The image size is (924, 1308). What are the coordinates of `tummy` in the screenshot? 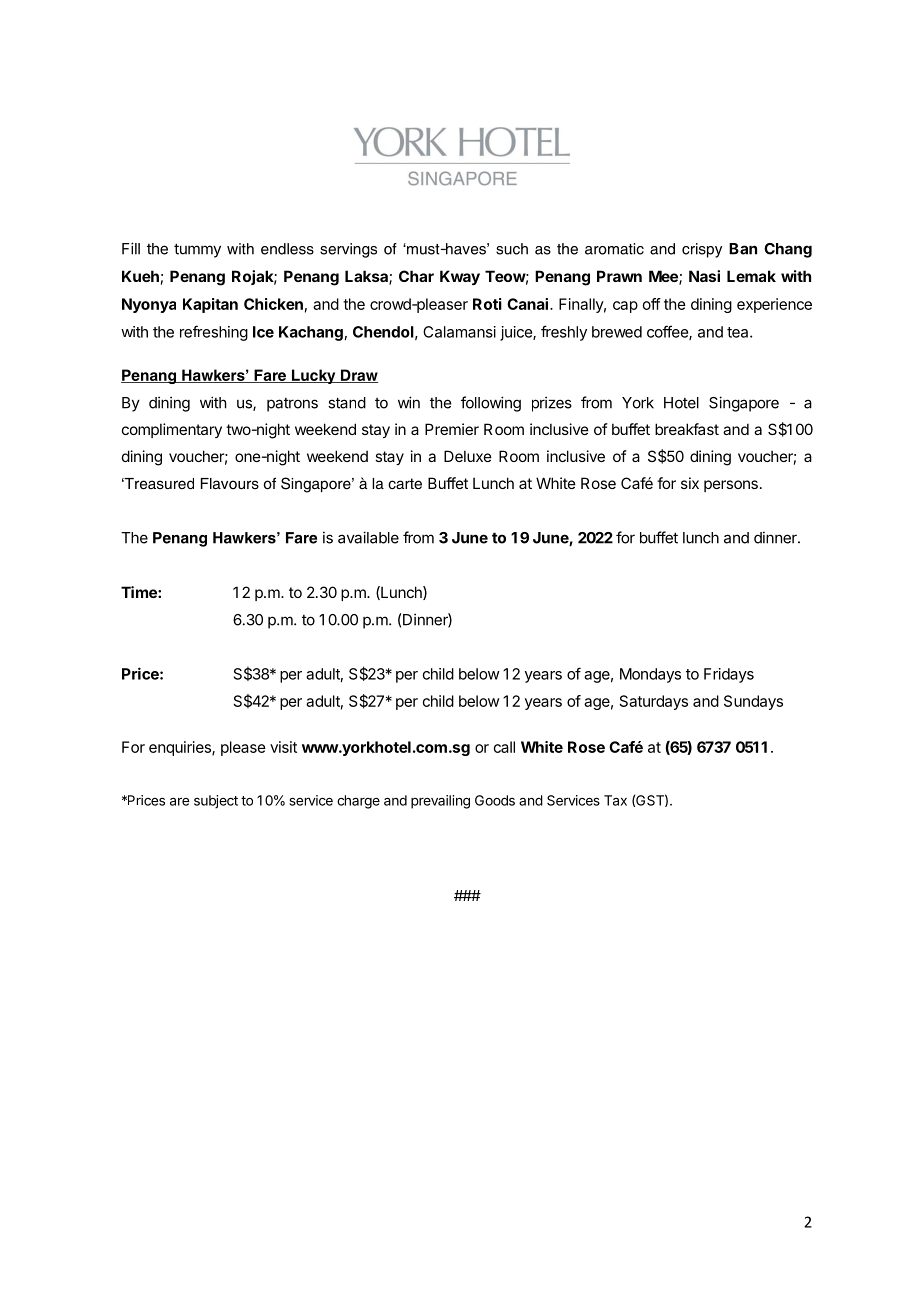 It's located at (197, 250).
